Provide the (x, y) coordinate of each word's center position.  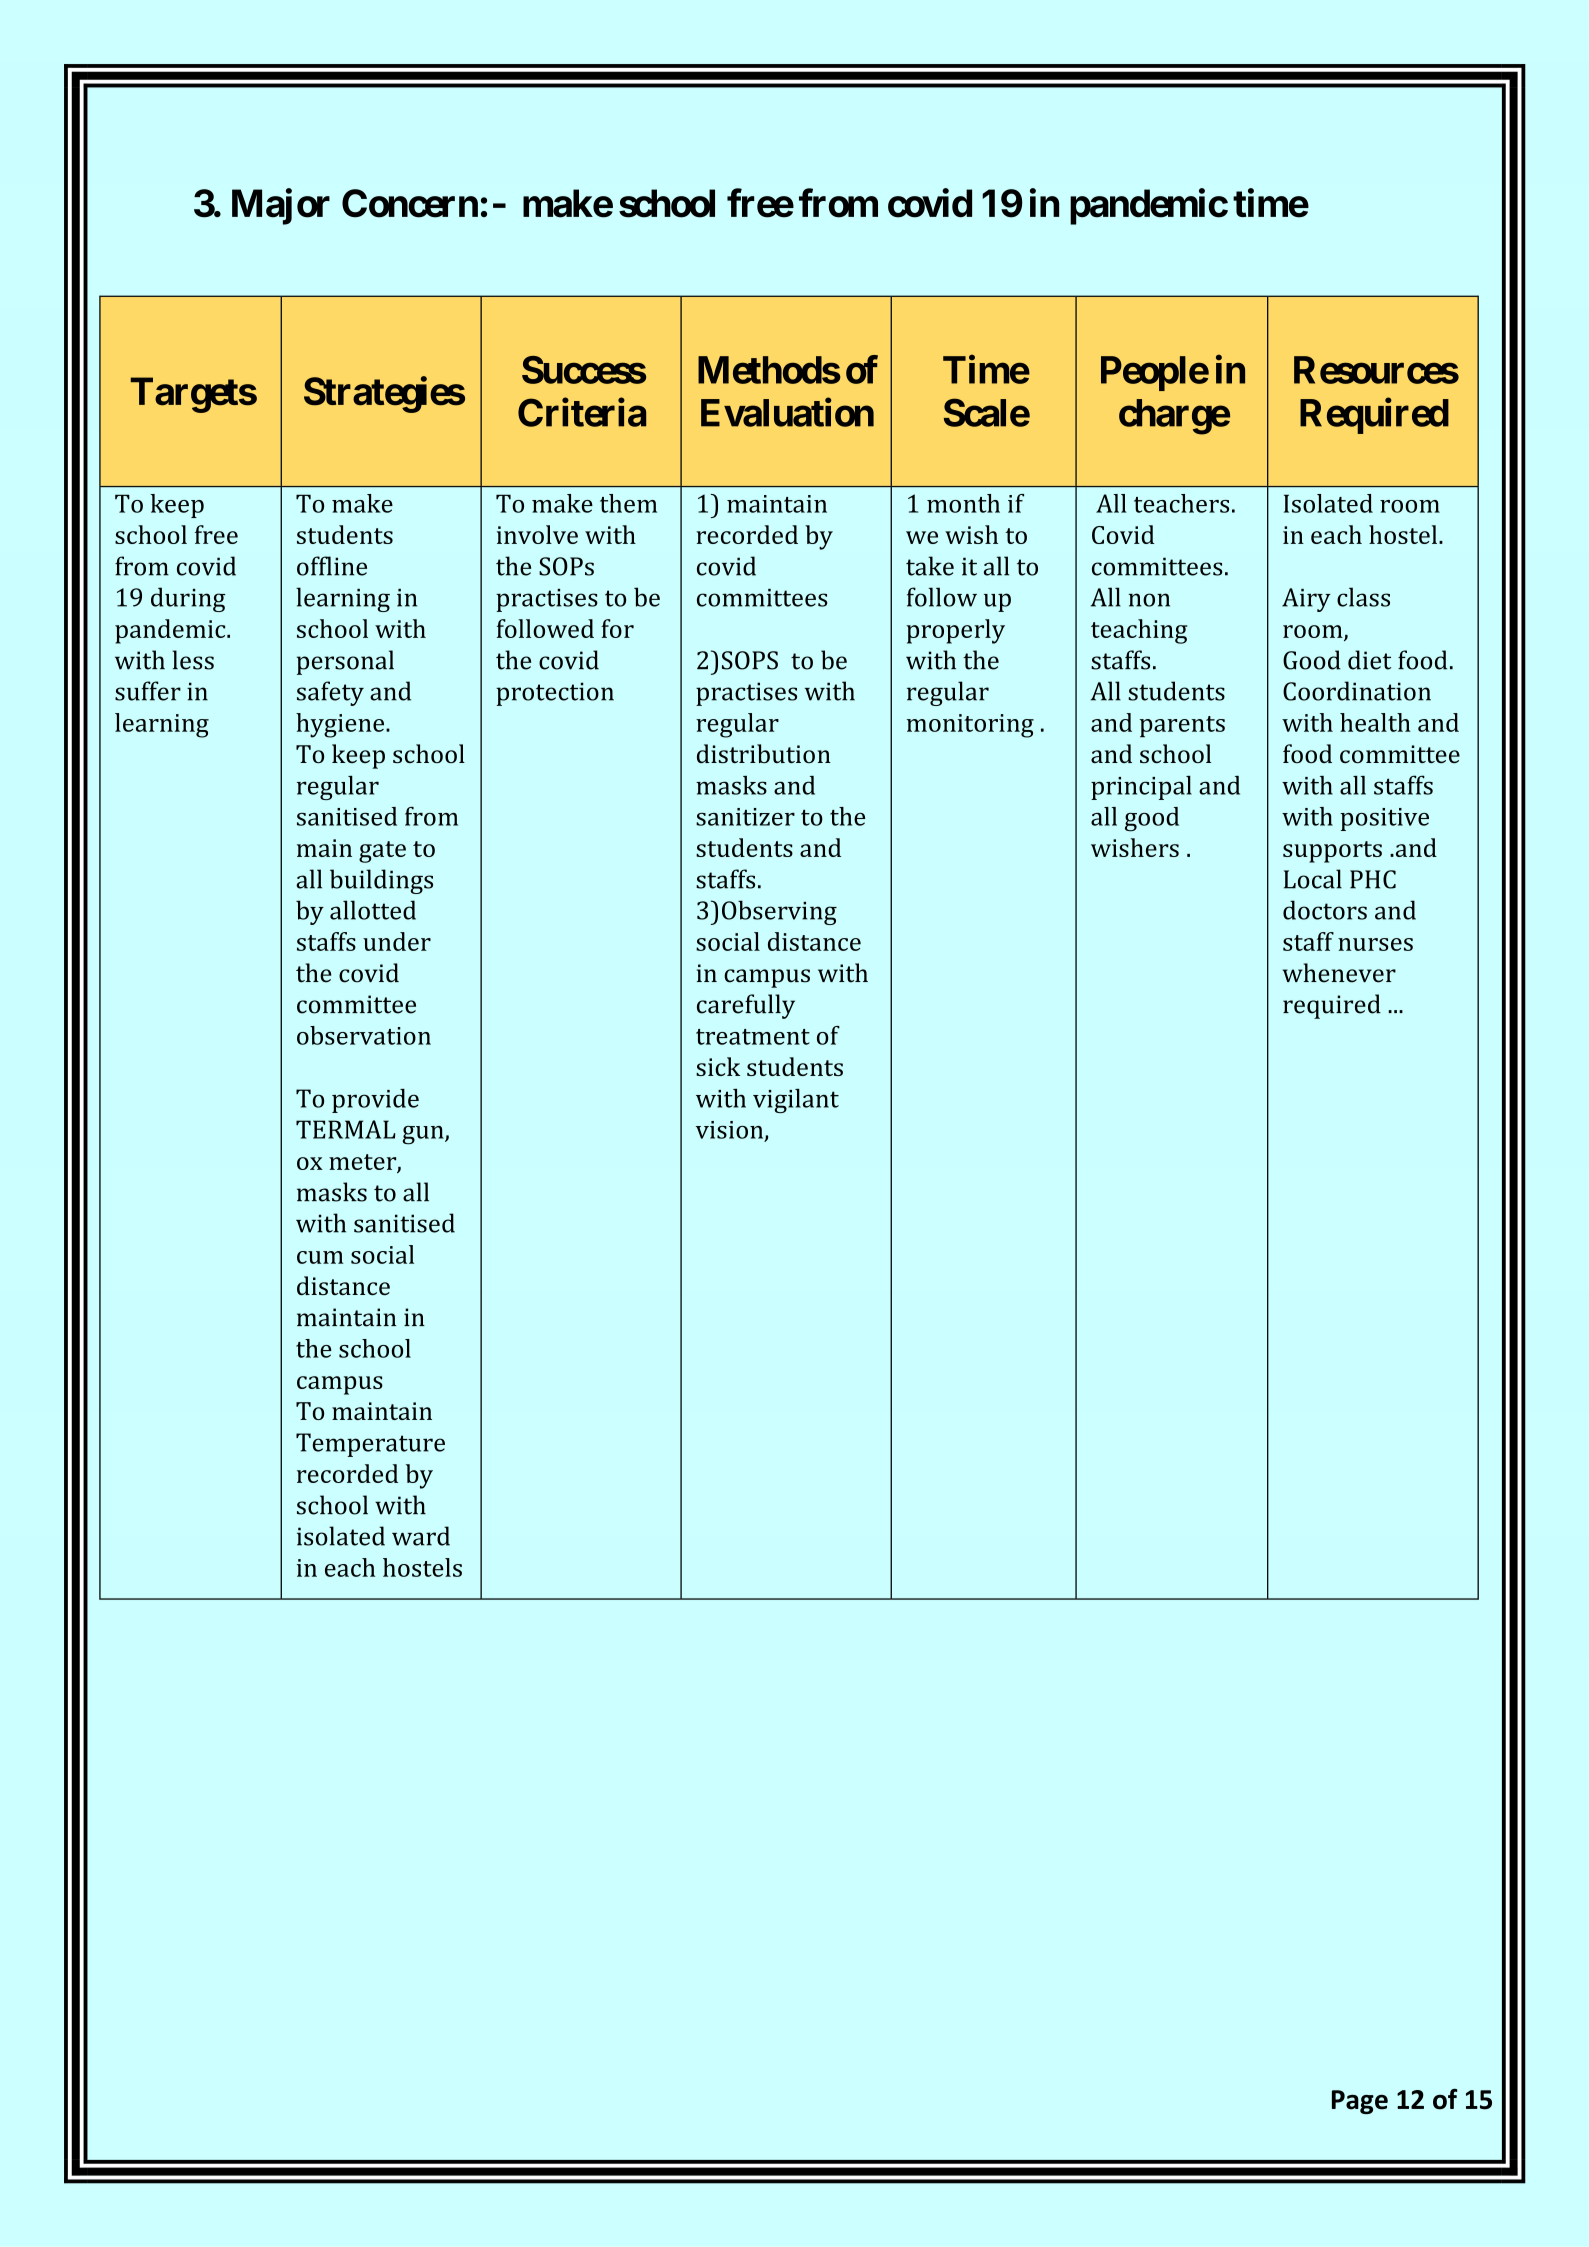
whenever (1339, 973)
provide (375, 1101)
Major (281, 207)
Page (1360, 2102)
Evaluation (787, 412)
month (963, 503)
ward (421, 1536)
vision (731, 1131)
